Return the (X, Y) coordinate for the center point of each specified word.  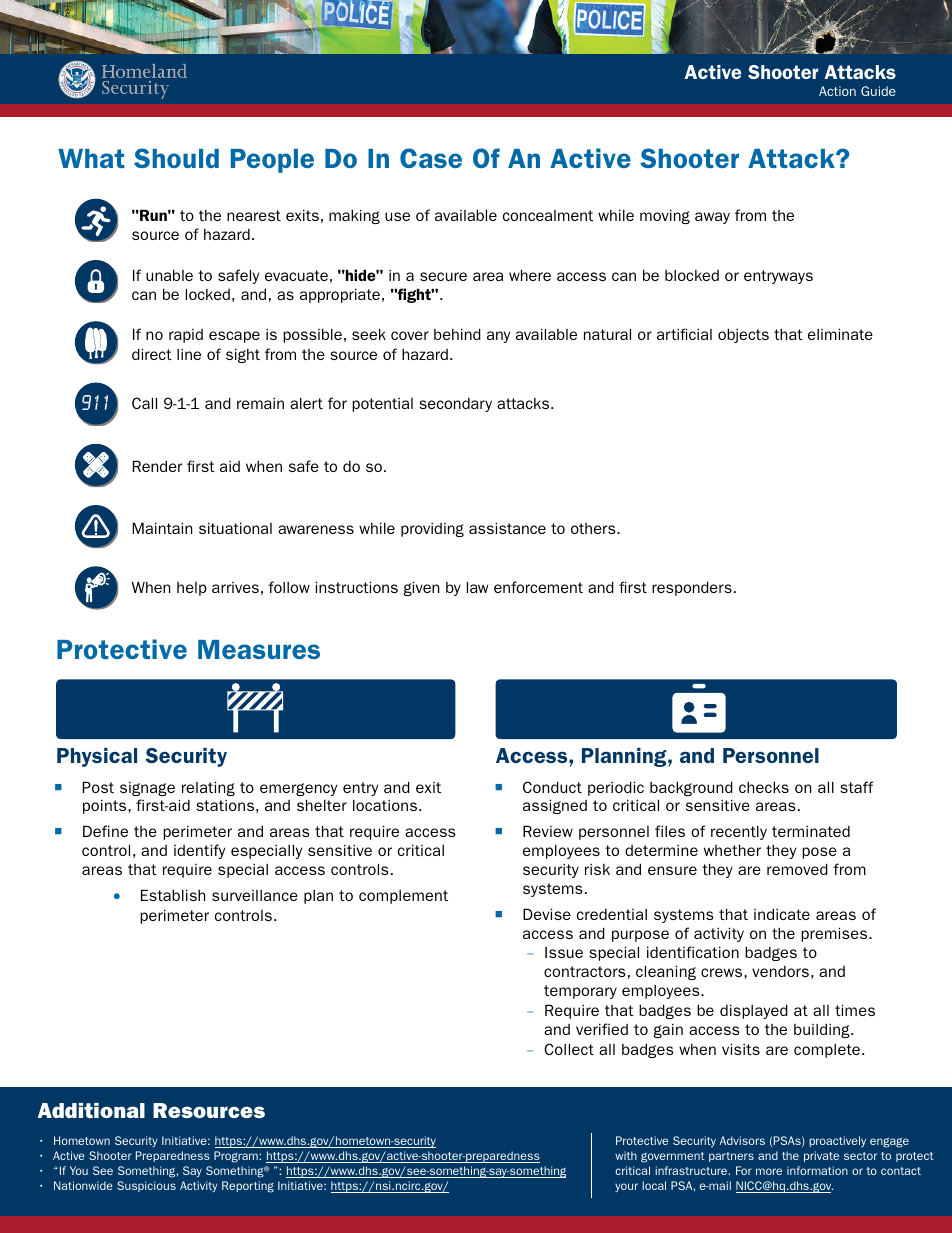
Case (431, 158)
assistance (507, 528)
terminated (811, 831)
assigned (555, 806)
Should (176, 158)
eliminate (840, 334)
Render (157, 466)
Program (237, 1157)
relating (208, 788)
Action (837, 91)
